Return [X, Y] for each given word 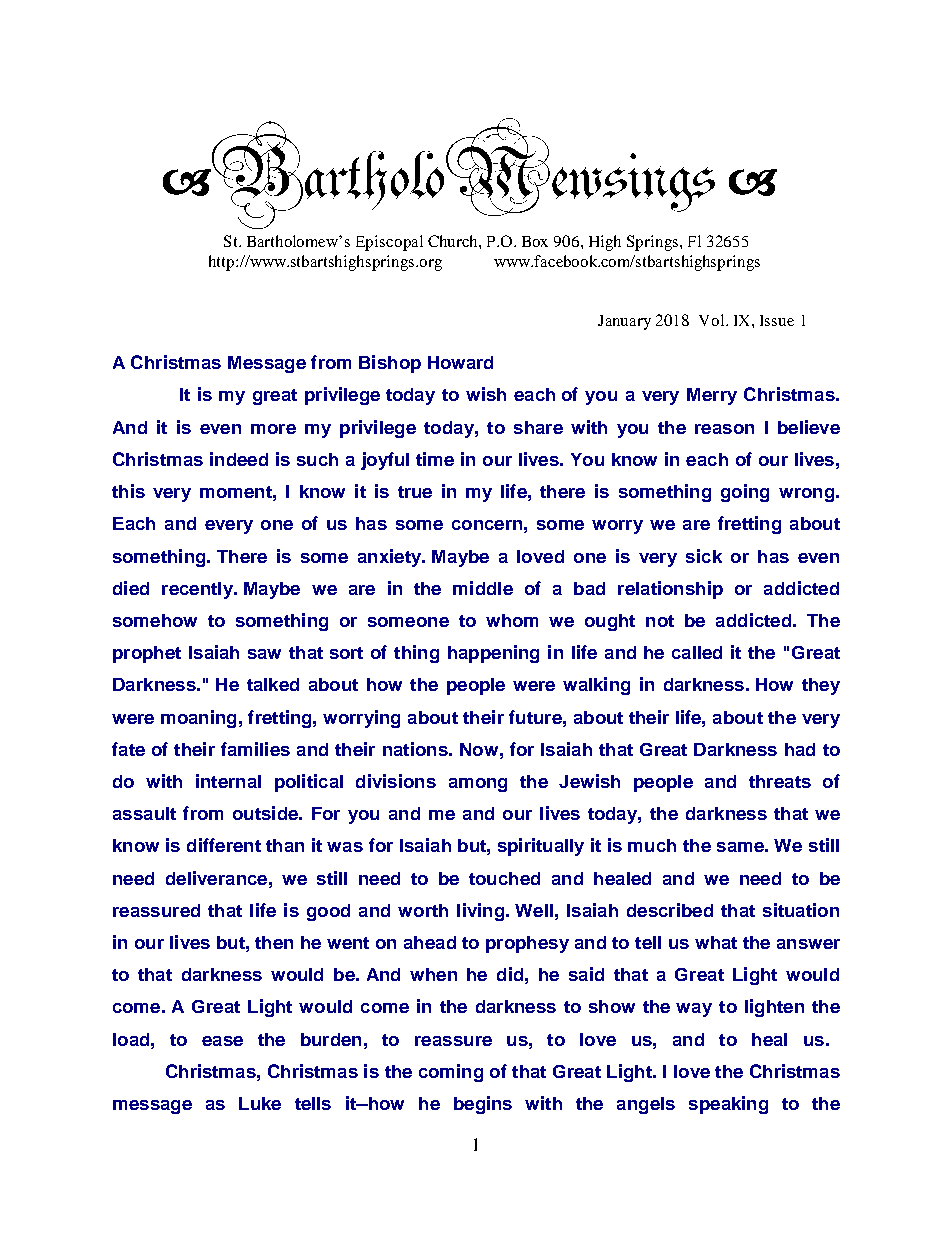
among [478, 785]
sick [704, 556]
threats [780, 781]
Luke [260, 1103]
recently [198, 590]
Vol [713, 320]
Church [454, 241]
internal [228, 781]
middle [483, 588]
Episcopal [389, 243]
